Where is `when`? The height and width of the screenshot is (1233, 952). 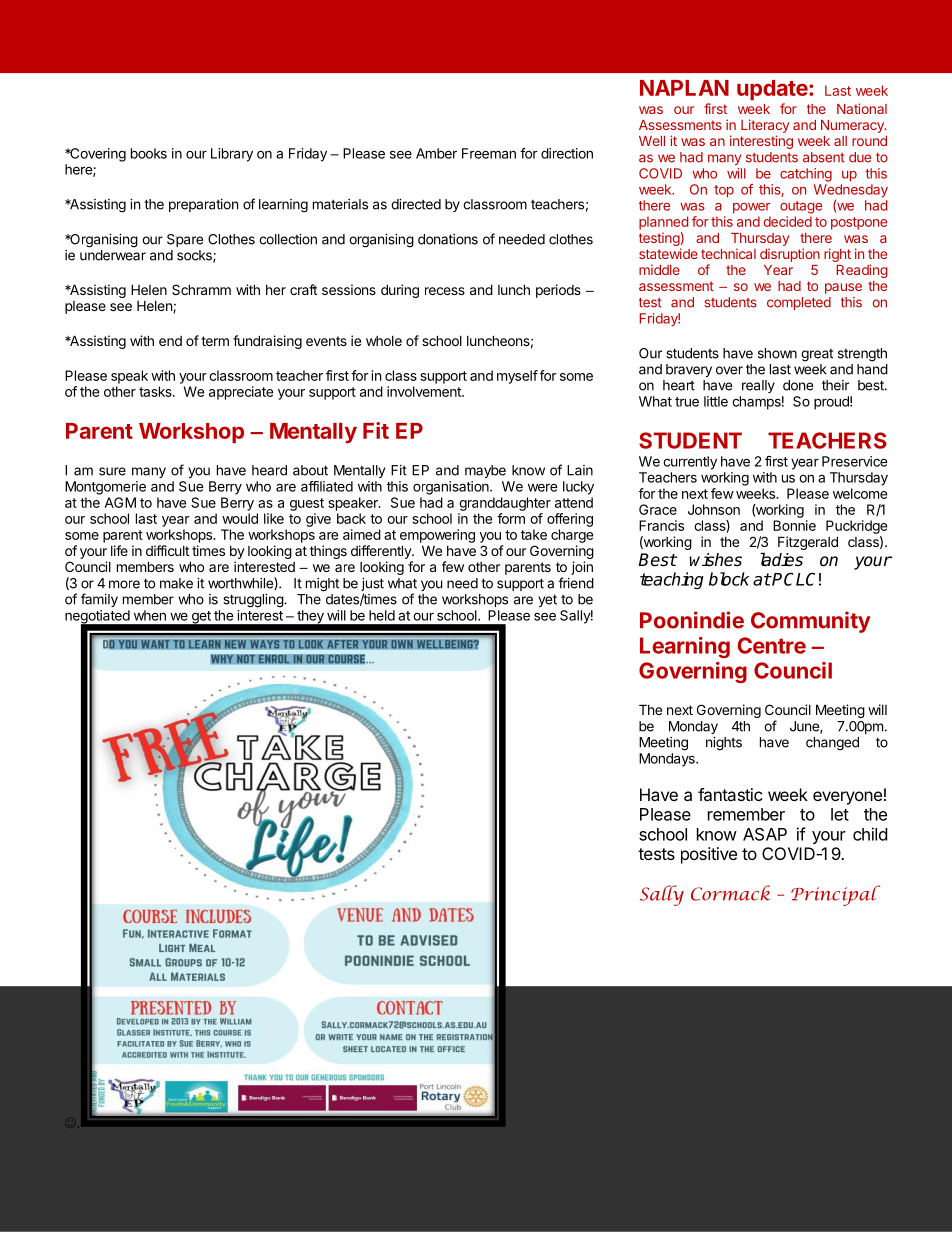 when is located at coordinates (150, 615).
